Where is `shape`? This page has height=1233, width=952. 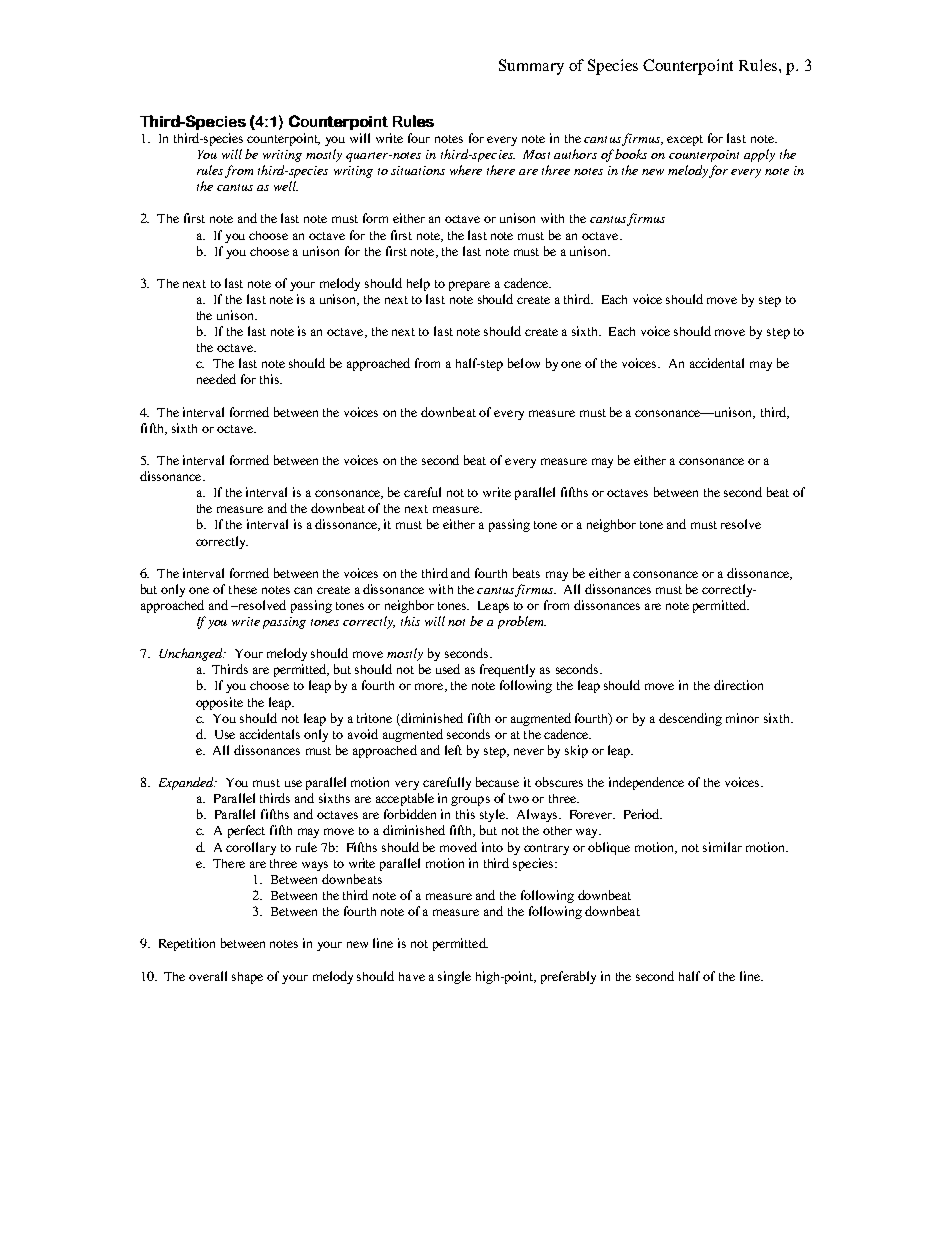 shape is located at coordinates (247, 978).
